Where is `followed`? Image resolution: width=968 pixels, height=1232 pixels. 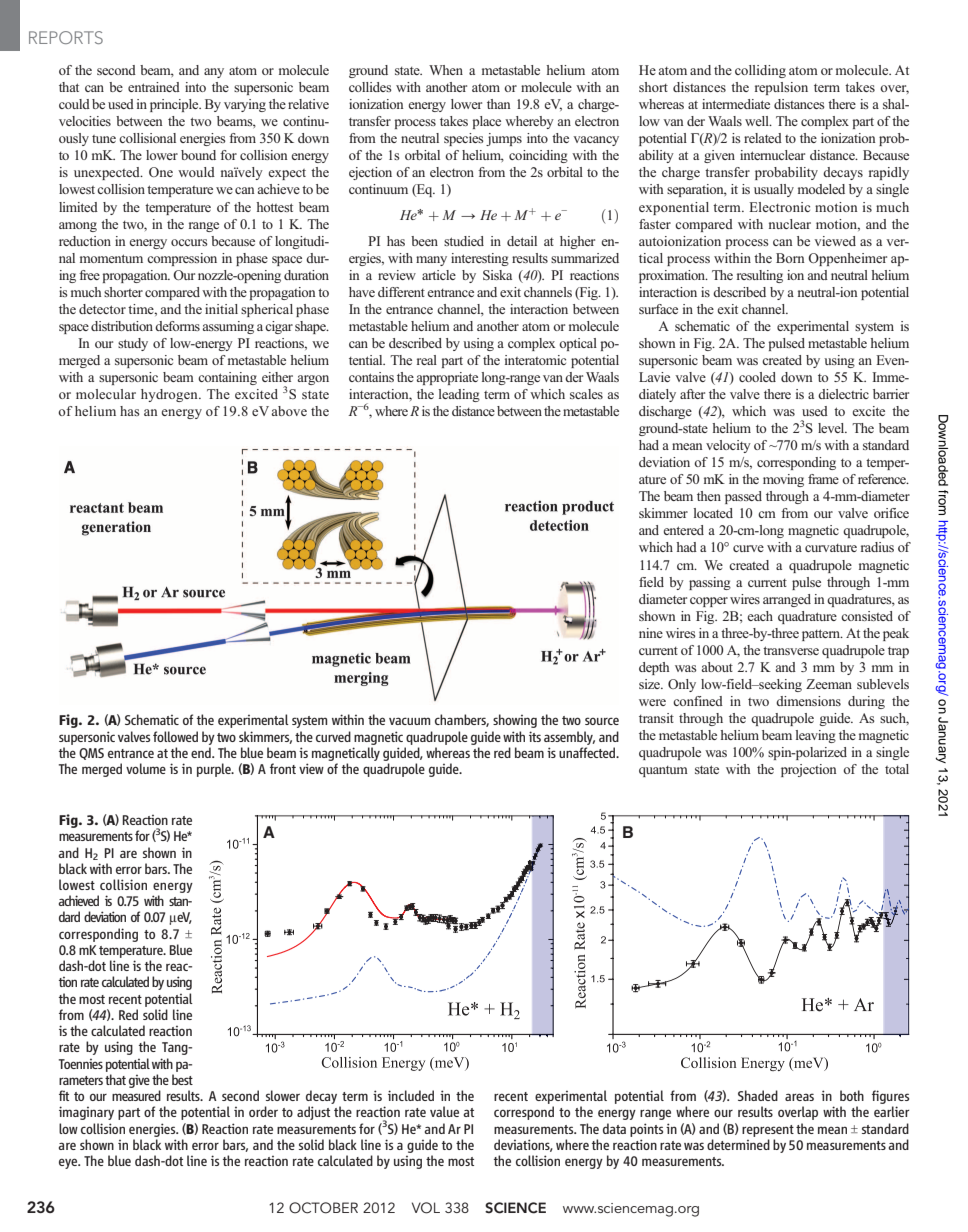
followed is located at coordinates (175, 736).
